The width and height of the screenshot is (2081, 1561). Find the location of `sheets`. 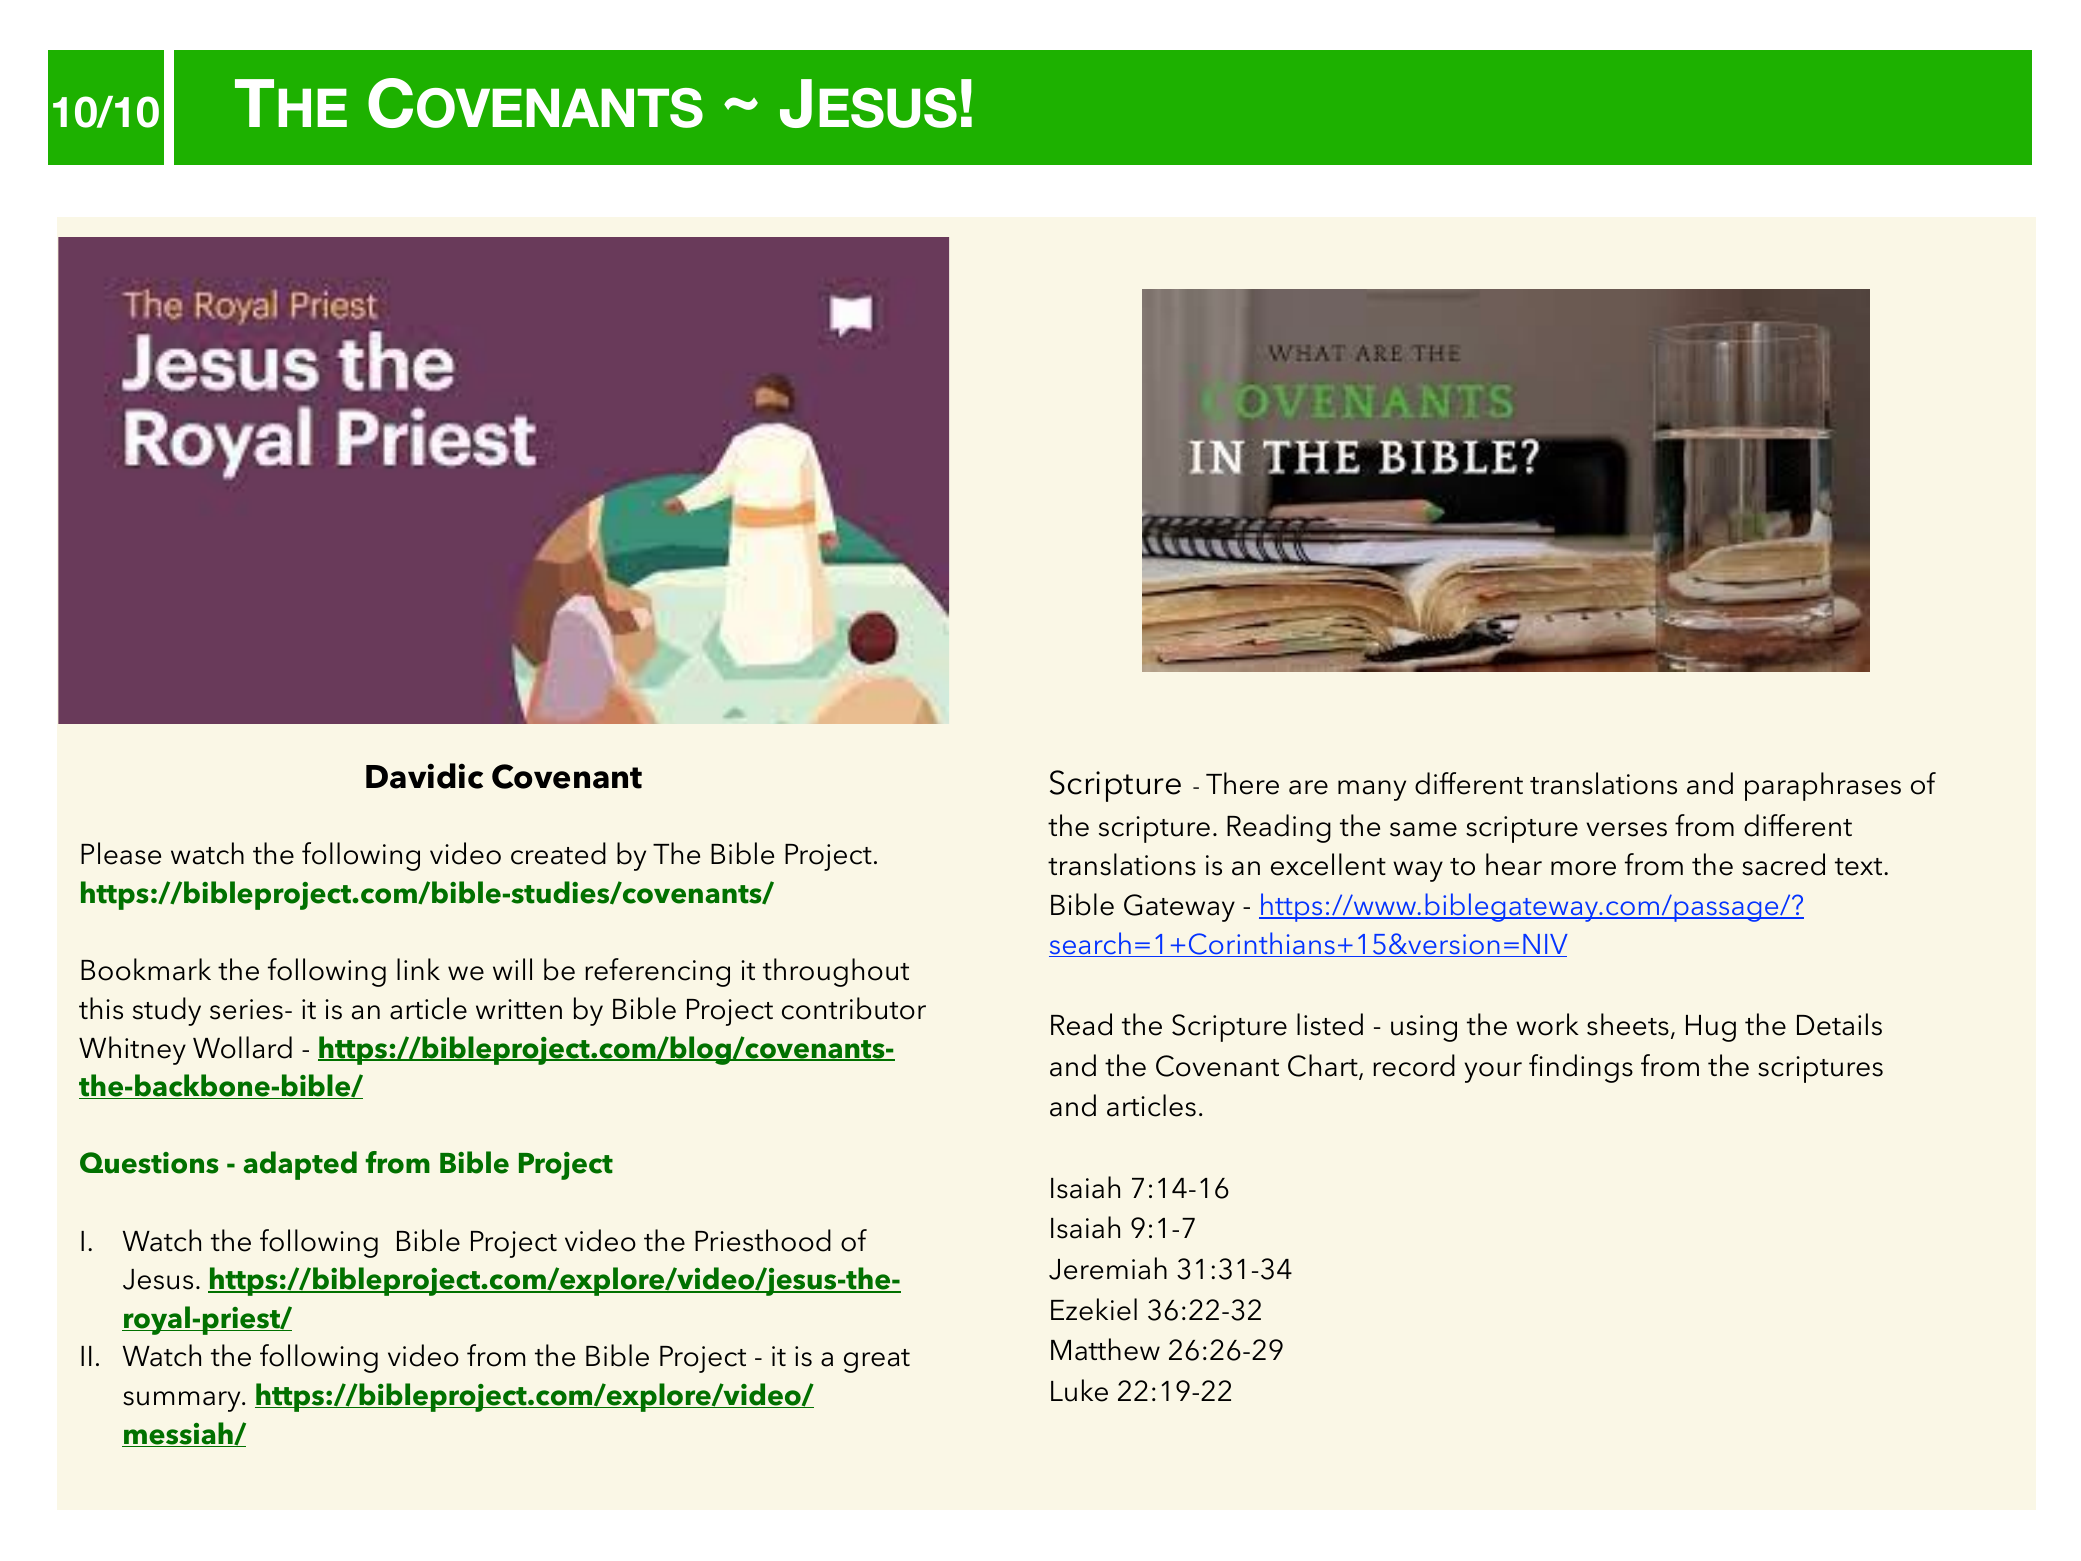

sheets is located at coordinates (1628, 1024).
